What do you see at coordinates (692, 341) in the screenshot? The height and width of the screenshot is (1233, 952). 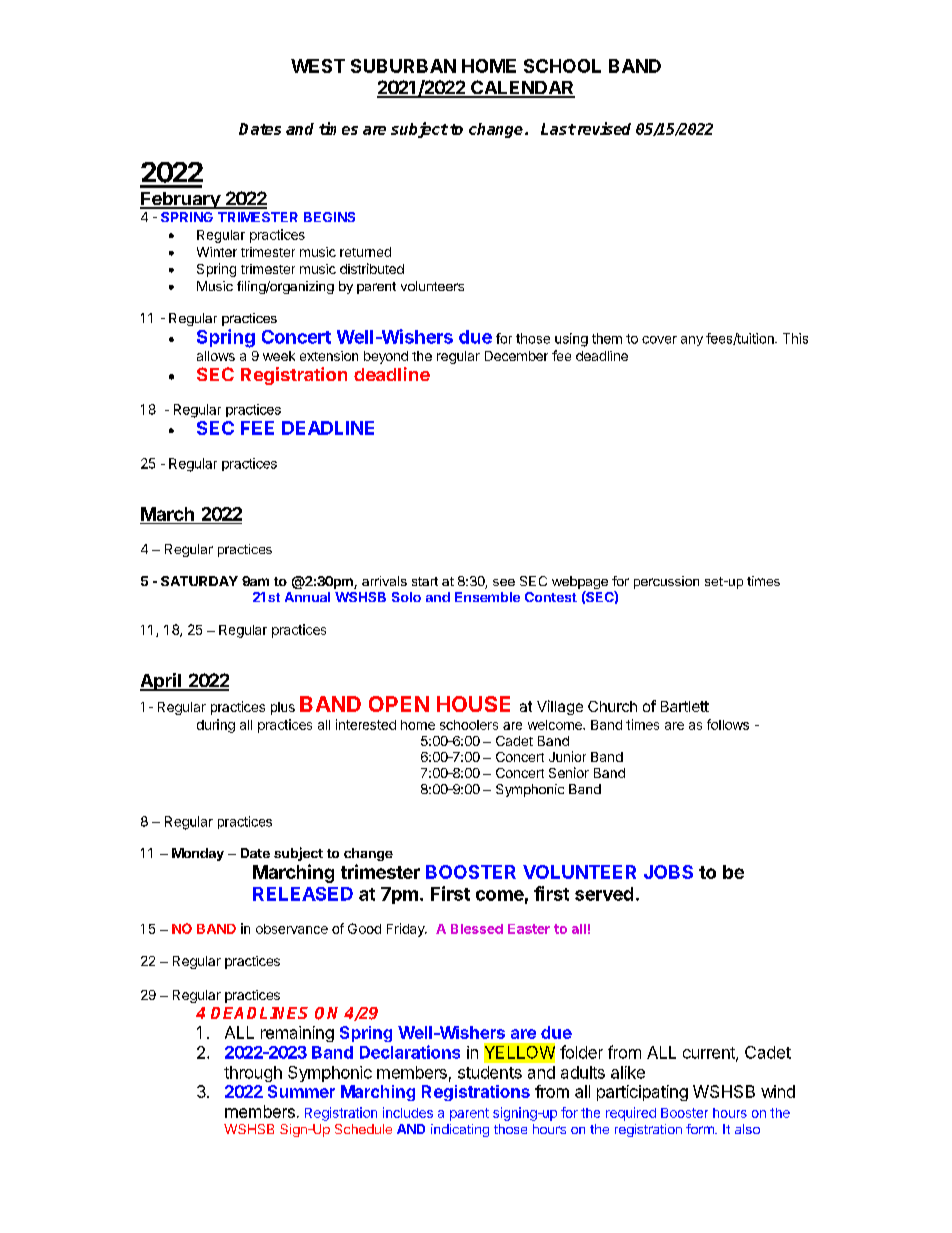 I see `any` at bounding box center [692, 341].
